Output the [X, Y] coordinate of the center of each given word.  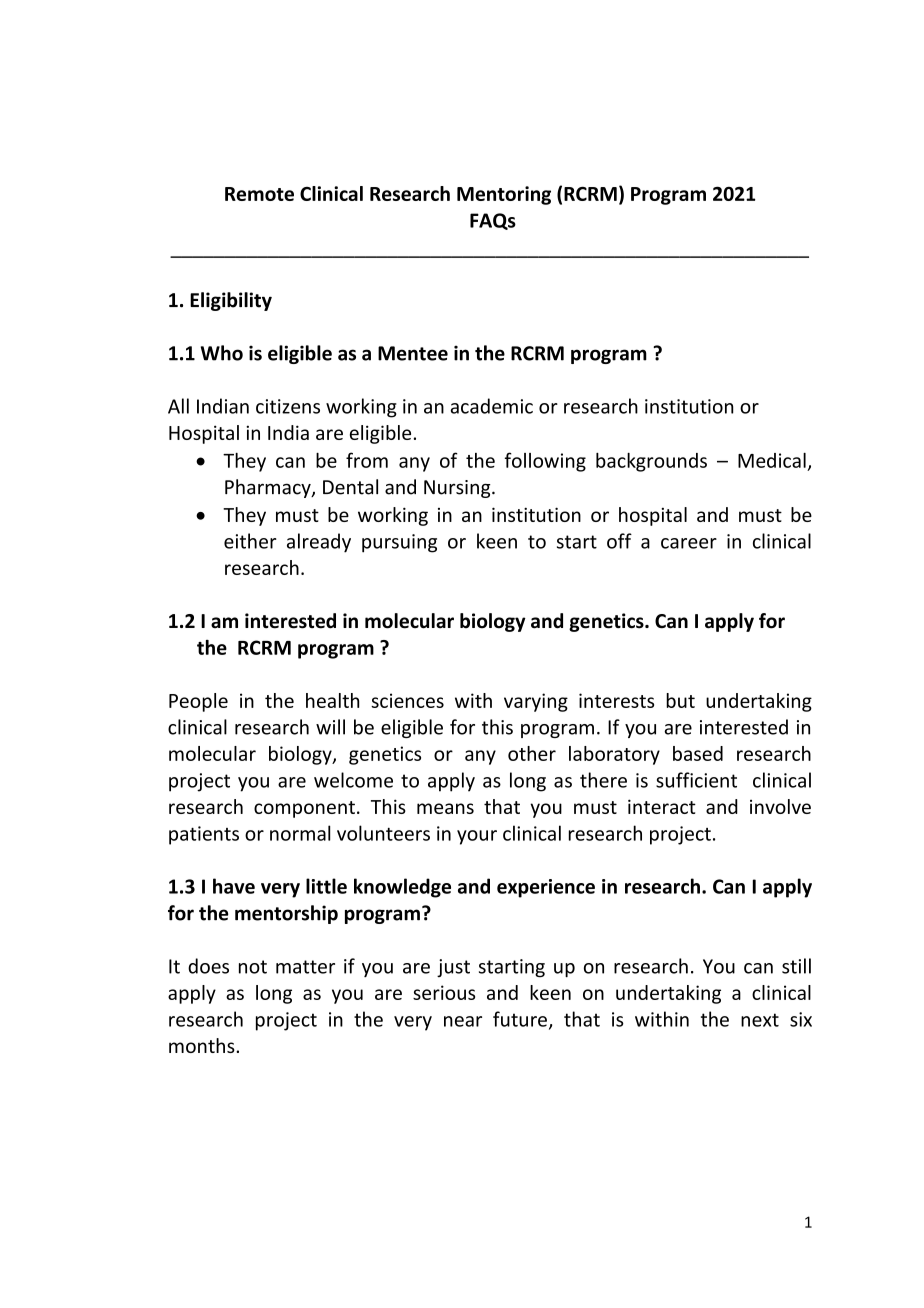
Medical [772, 460]
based [698, 753]
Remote [259, 194]
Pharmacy [269, 488]
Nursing [458, 489]
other [532, 753]
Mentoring [504, 195]
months [203, 1045]
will [330, 727]
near [463, 1021]
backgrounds [651, 462]
